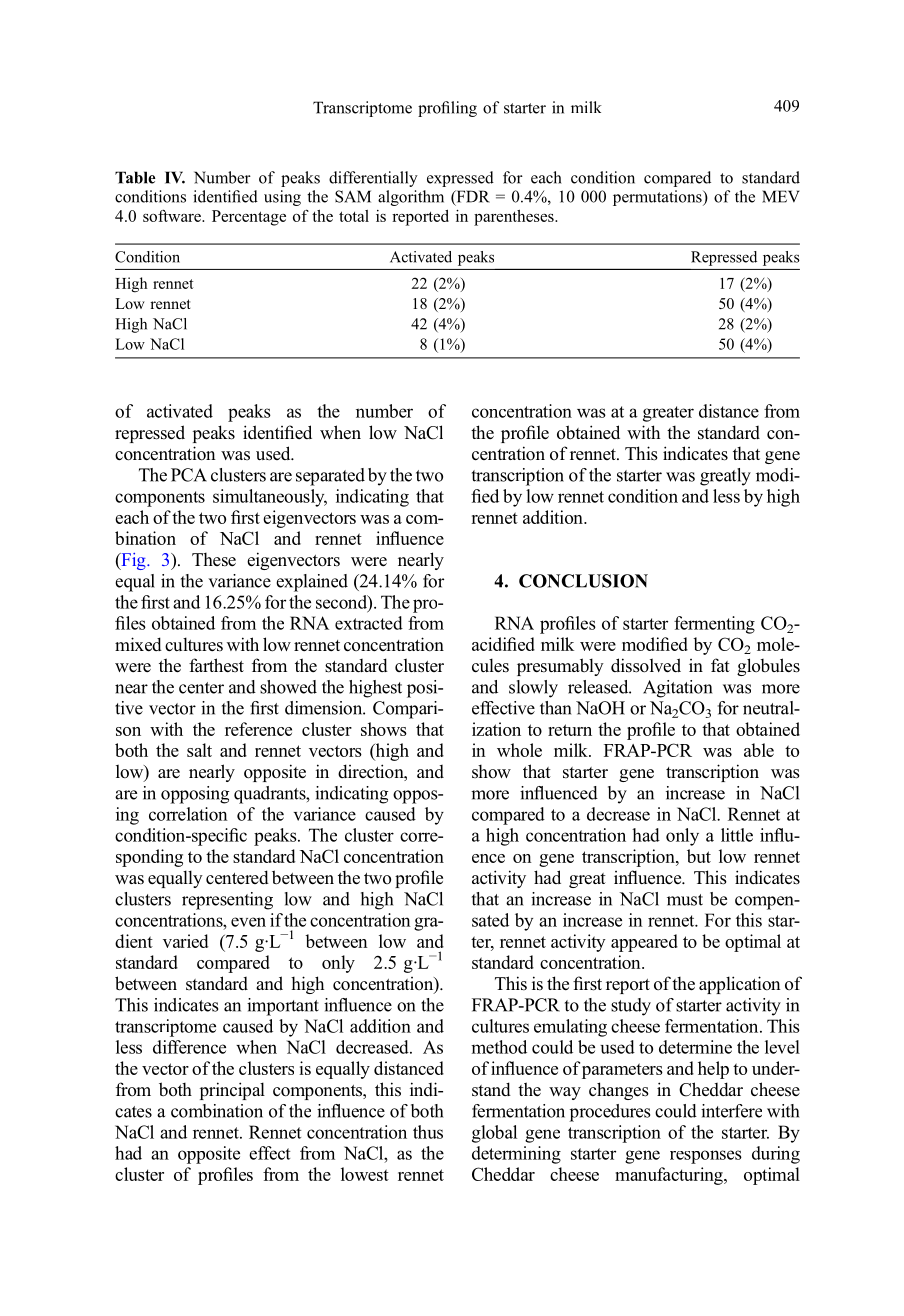 This screenshot has width=904, height=1316. What do you see at coordinates (227, 901) in the screenshot?
I see `representing` at bounding box center [227, 901].
